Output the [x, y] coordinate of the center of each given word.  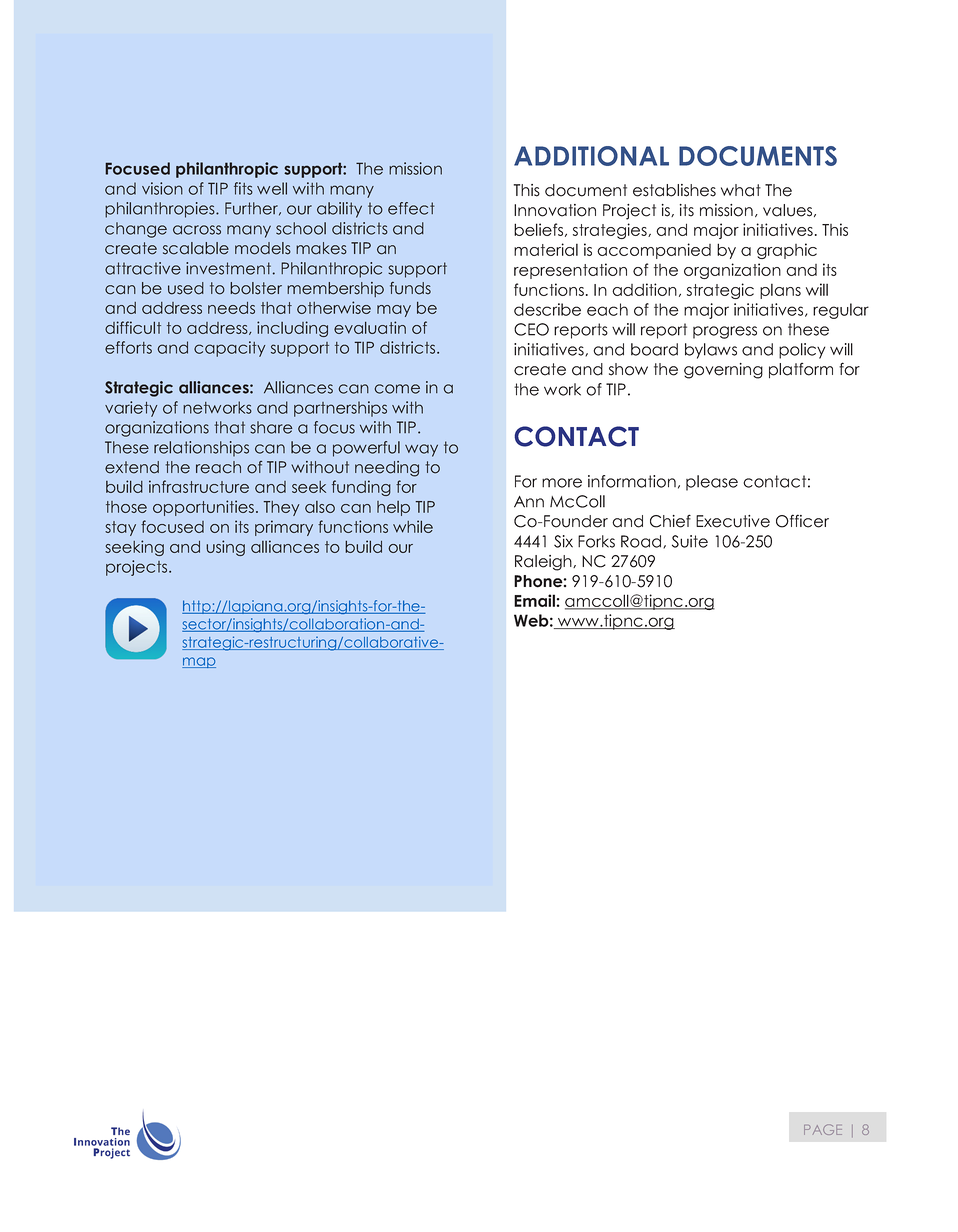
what [741, 190]
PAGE [823, 1129]
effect [411, 208]
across [197, 230]
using [225, 548]
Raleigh [544, 563]
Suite [690, 541]
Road [642, 542]
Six [563, 541]
